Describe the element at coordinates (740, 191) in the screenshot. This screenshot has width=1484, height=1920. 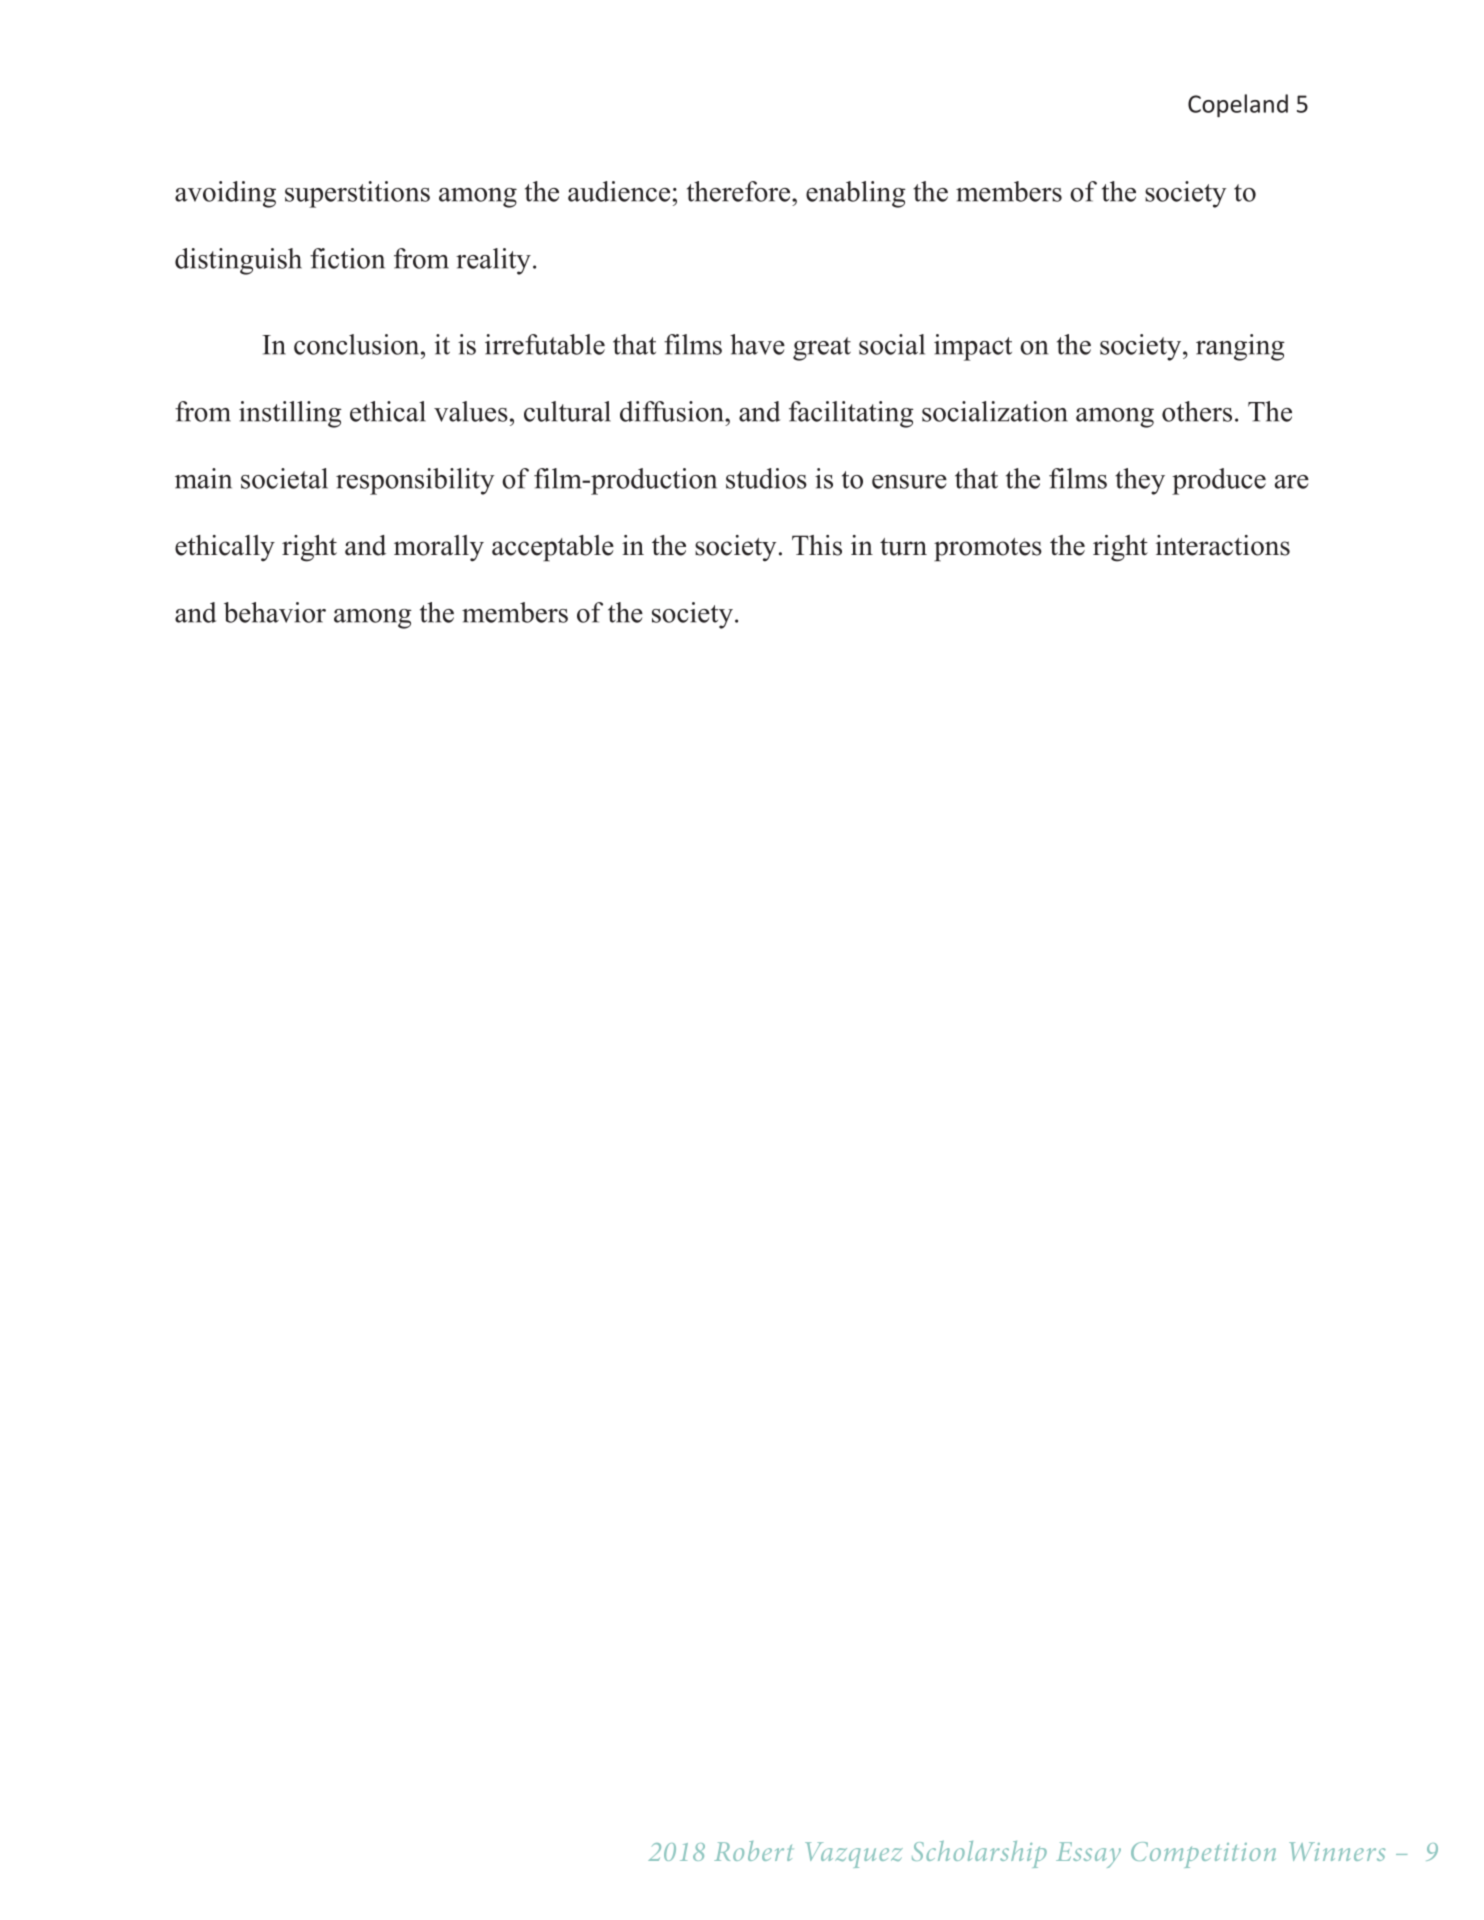
I see `therefore` at that location.
